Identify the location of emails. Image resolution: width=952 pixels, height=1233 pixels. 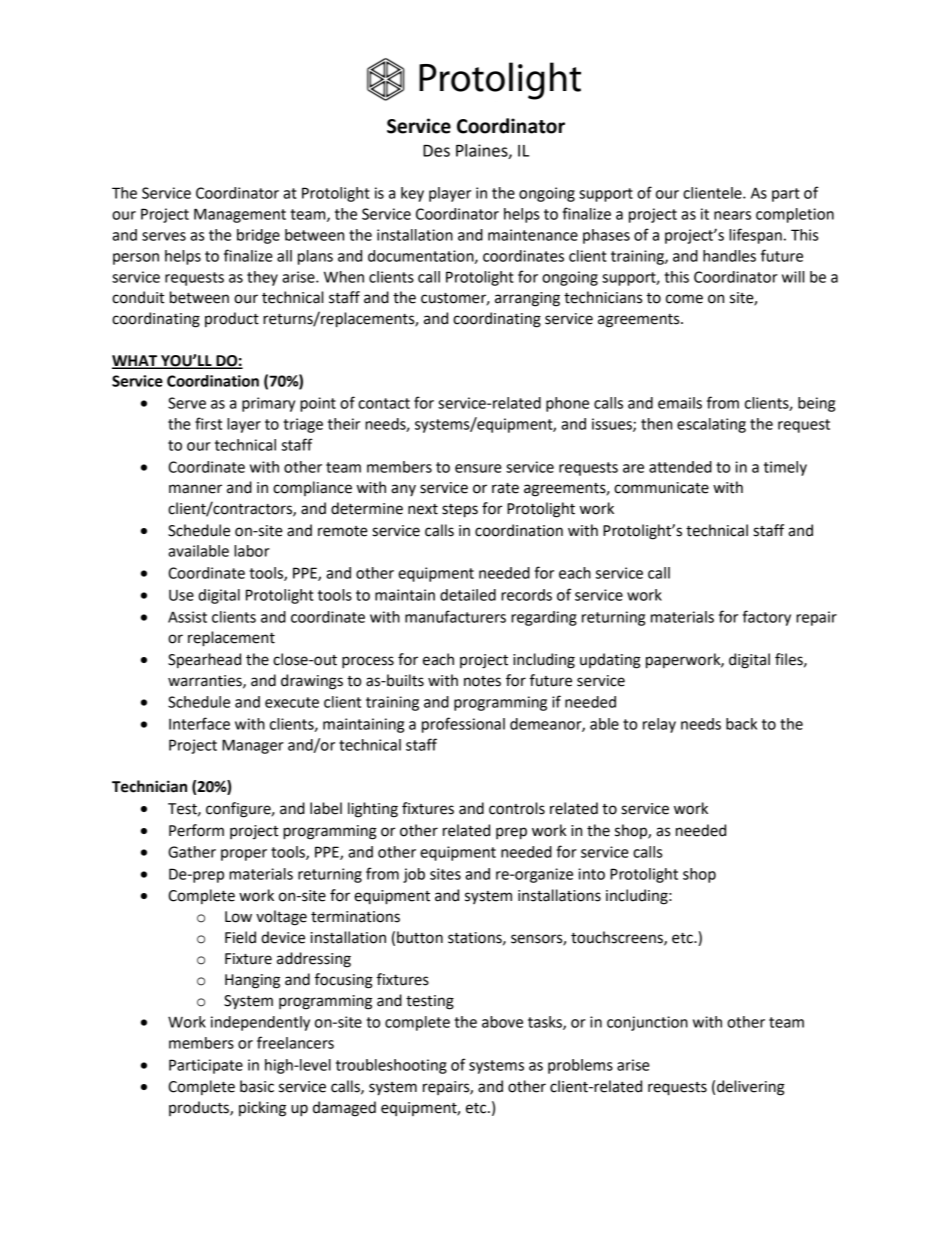
(680, 403).
